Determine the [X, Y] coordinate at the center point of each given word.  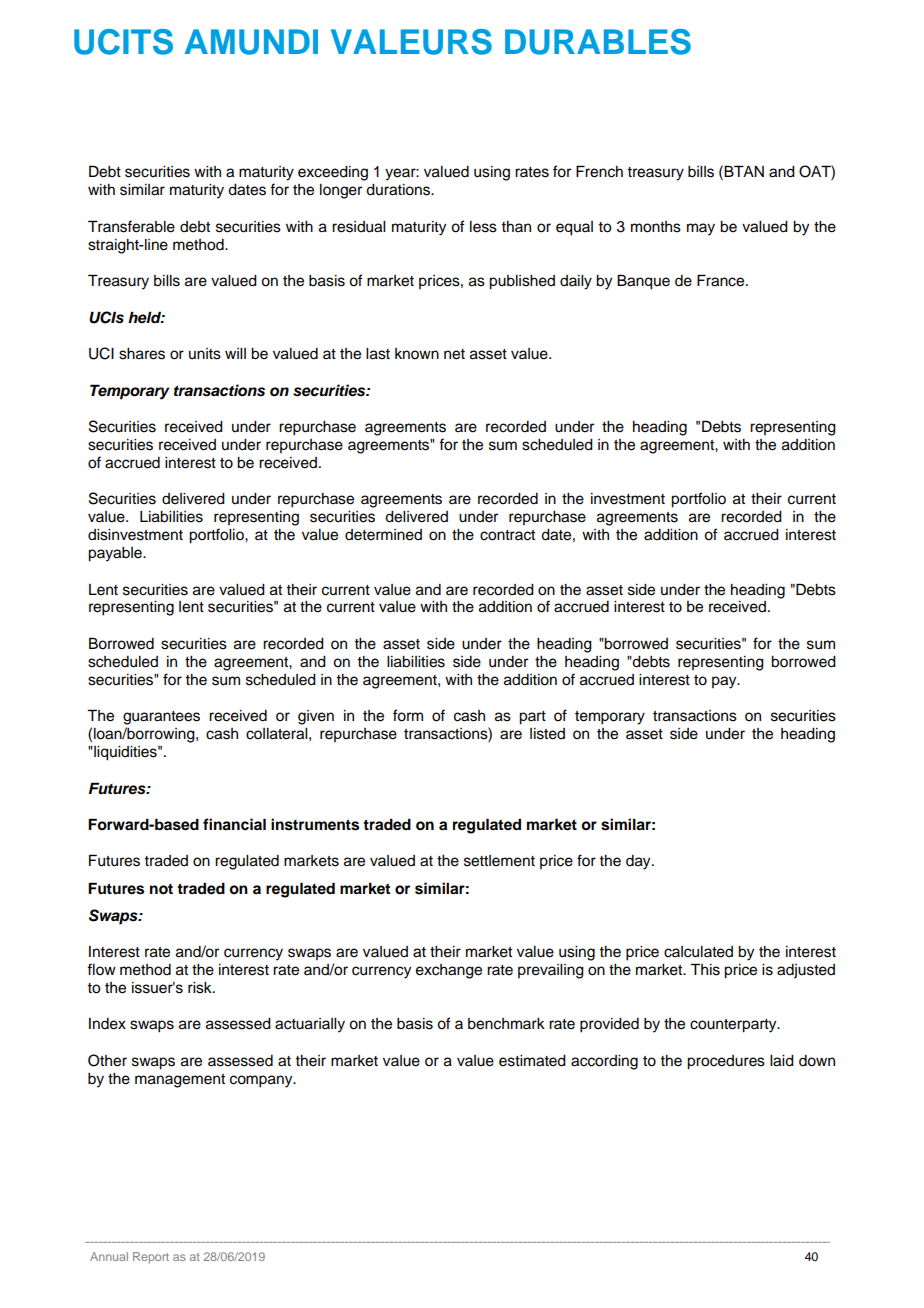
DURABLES [598, 42]
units [205, 354]
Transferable [131, 226]
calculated [698, 952]
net [454, 354]
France [722, 280]
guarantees [161, 718]
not [161, 889]
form [408, 715]
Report [151, 1258]
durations [399, 190]
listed [547, 734]
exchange [449, 971]
